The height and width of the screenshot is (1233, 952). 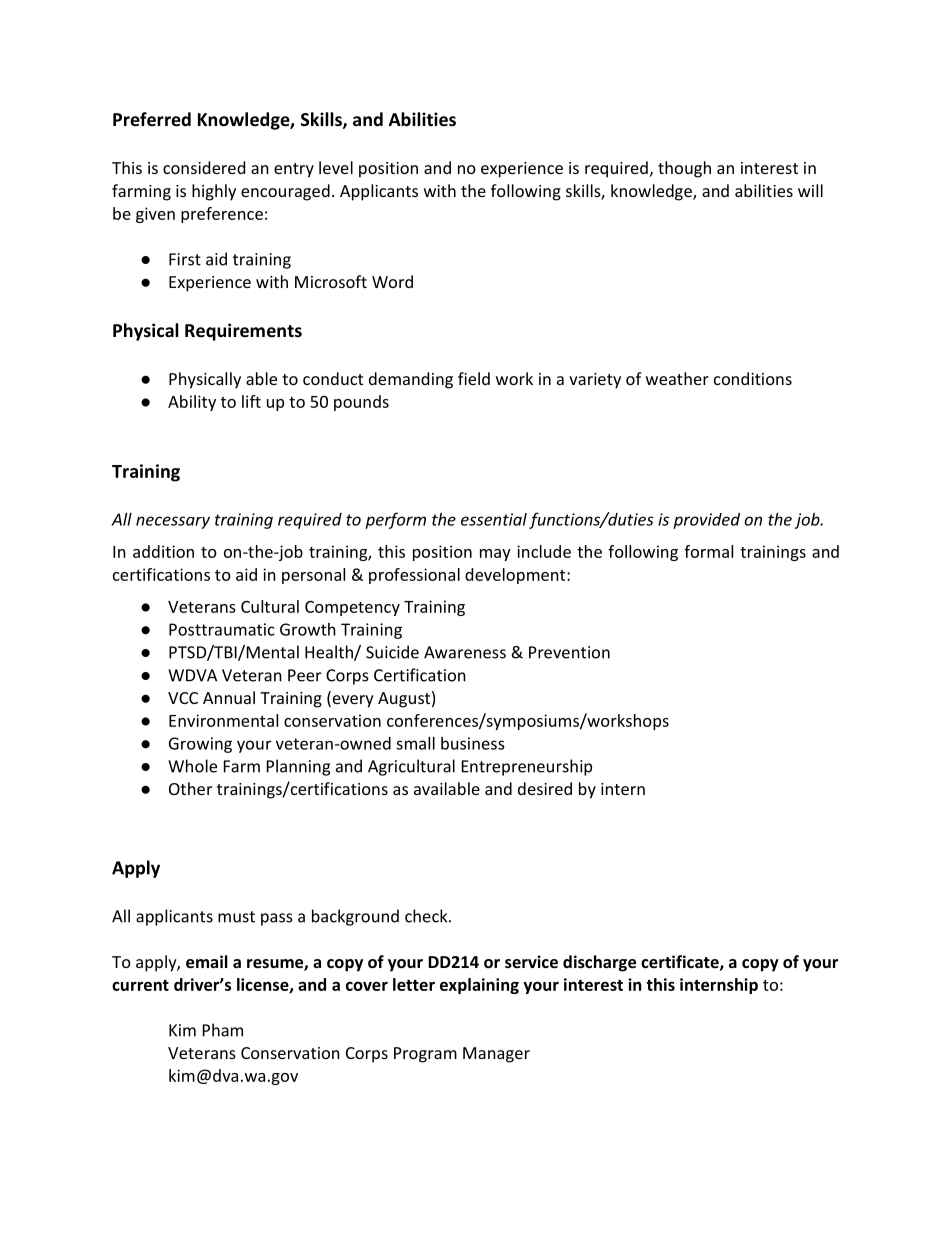 I want to click on development, so click(x=516, y=576).
